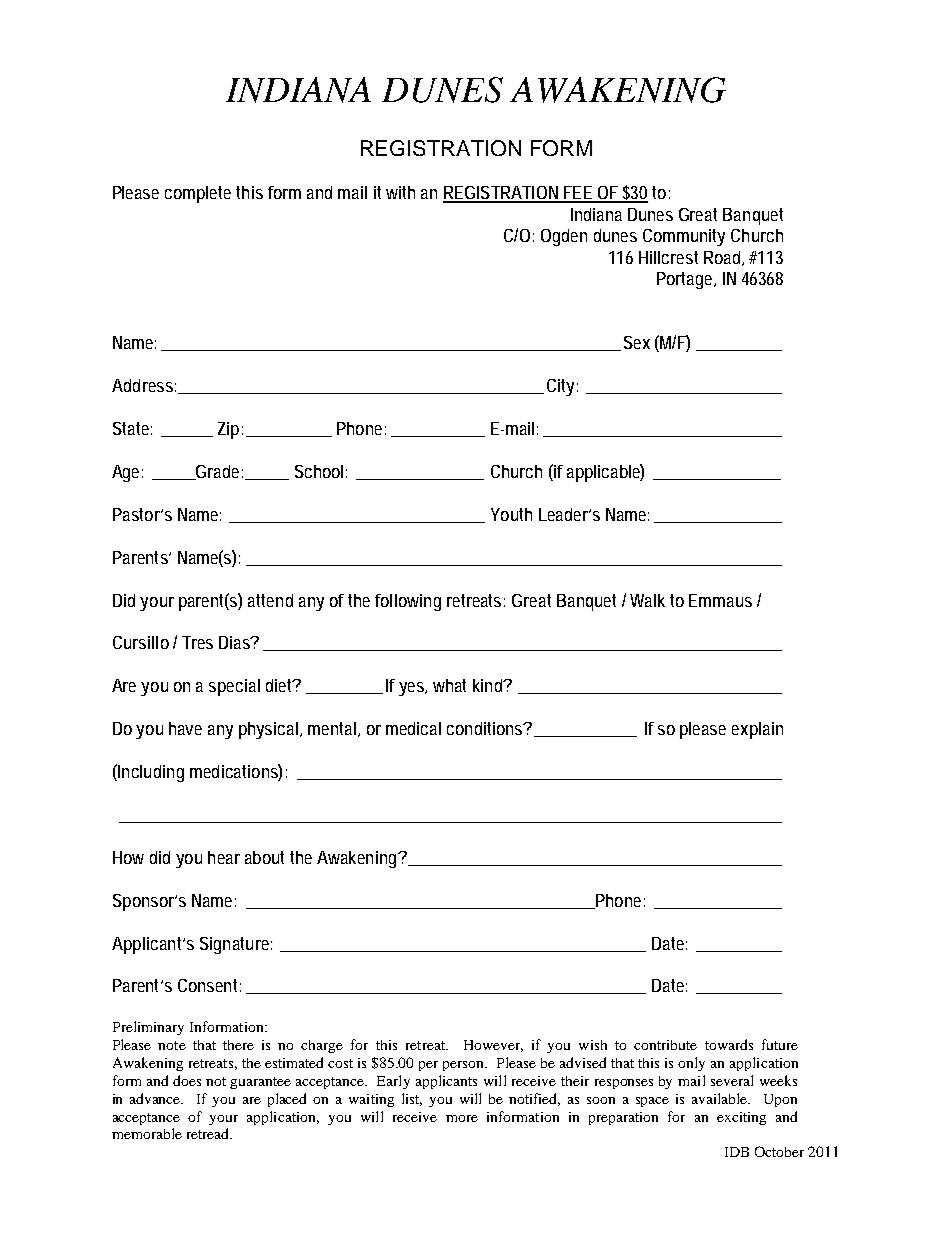 The height and width of the screenshot is (1233, 952). Describe the element at coordinates (462, 1118) in the screenshot. I see `more` at that location.
